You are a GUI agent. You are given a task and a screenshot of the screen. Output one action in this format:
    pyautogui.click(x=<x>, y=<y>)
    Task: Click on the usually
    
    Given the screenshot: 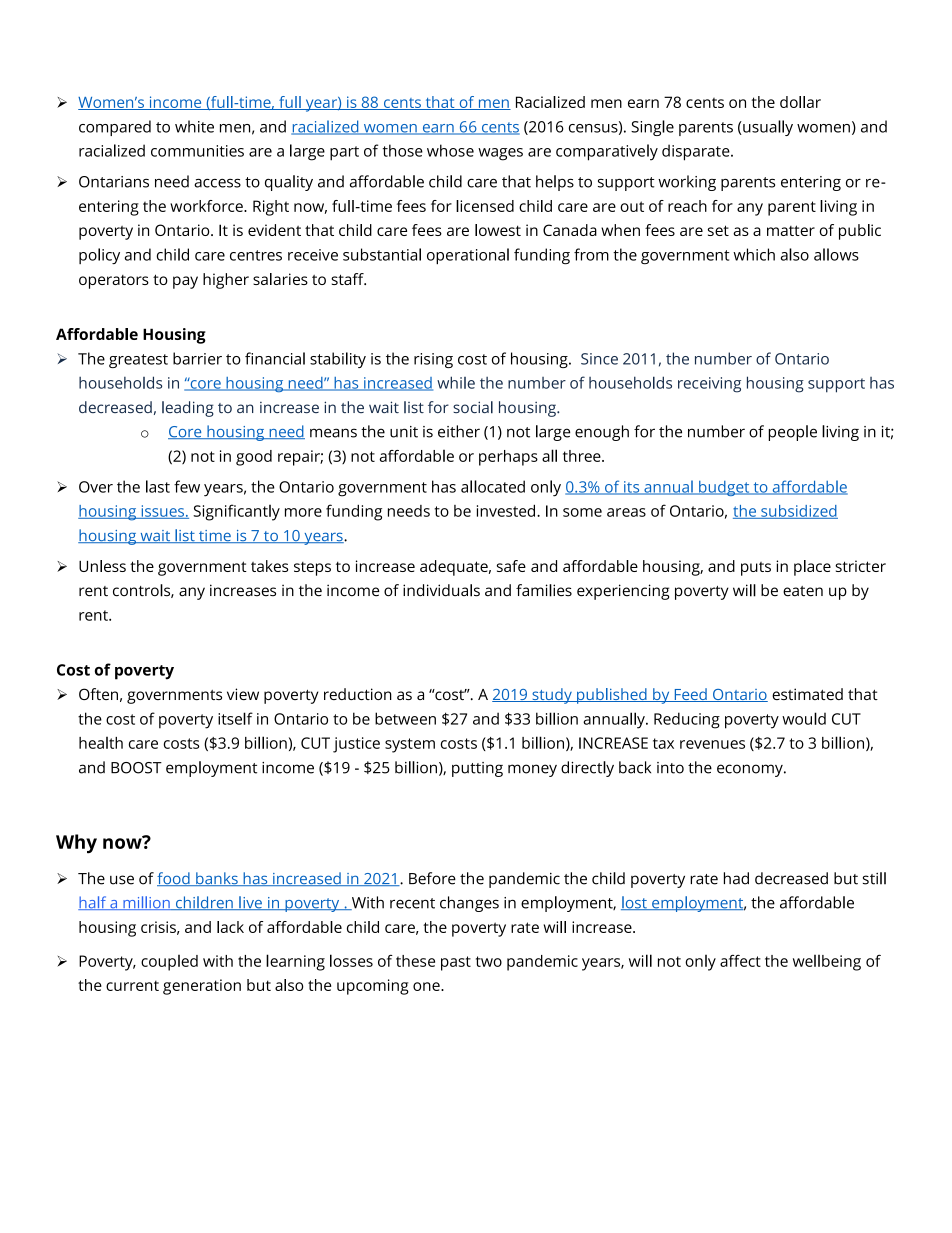 What is the action you would take?
    pyautogui.click(x=767, y=128)
